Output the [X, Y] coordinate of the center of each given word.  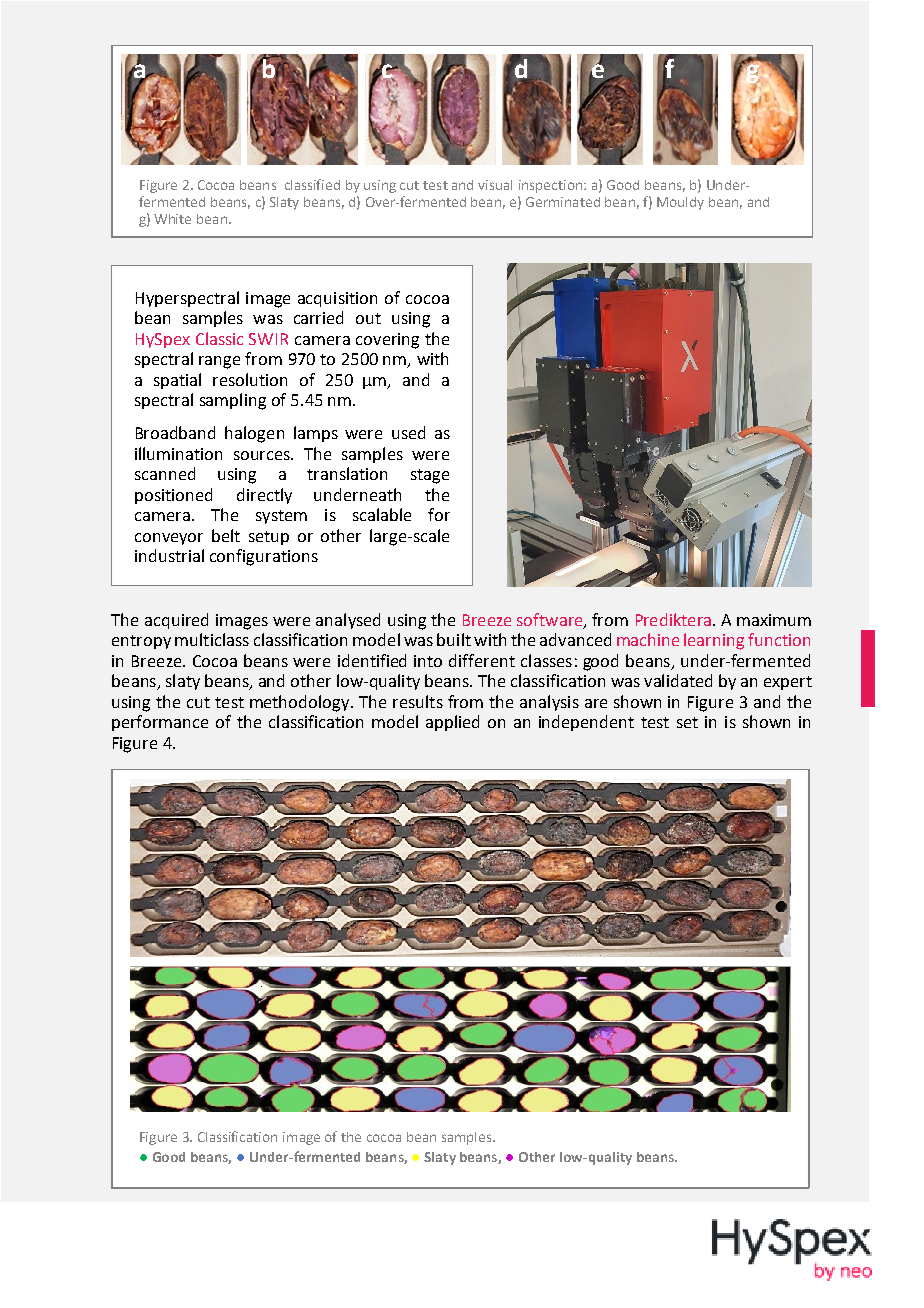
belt [226, 535]
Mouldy [680, 203]
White [172, 219]
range [219, 362]
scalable [382, 514]
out [368, 318]
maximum [774, 620]
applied [452, 723]
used [408, 432]
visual [495, 185]
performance [160, 723]
